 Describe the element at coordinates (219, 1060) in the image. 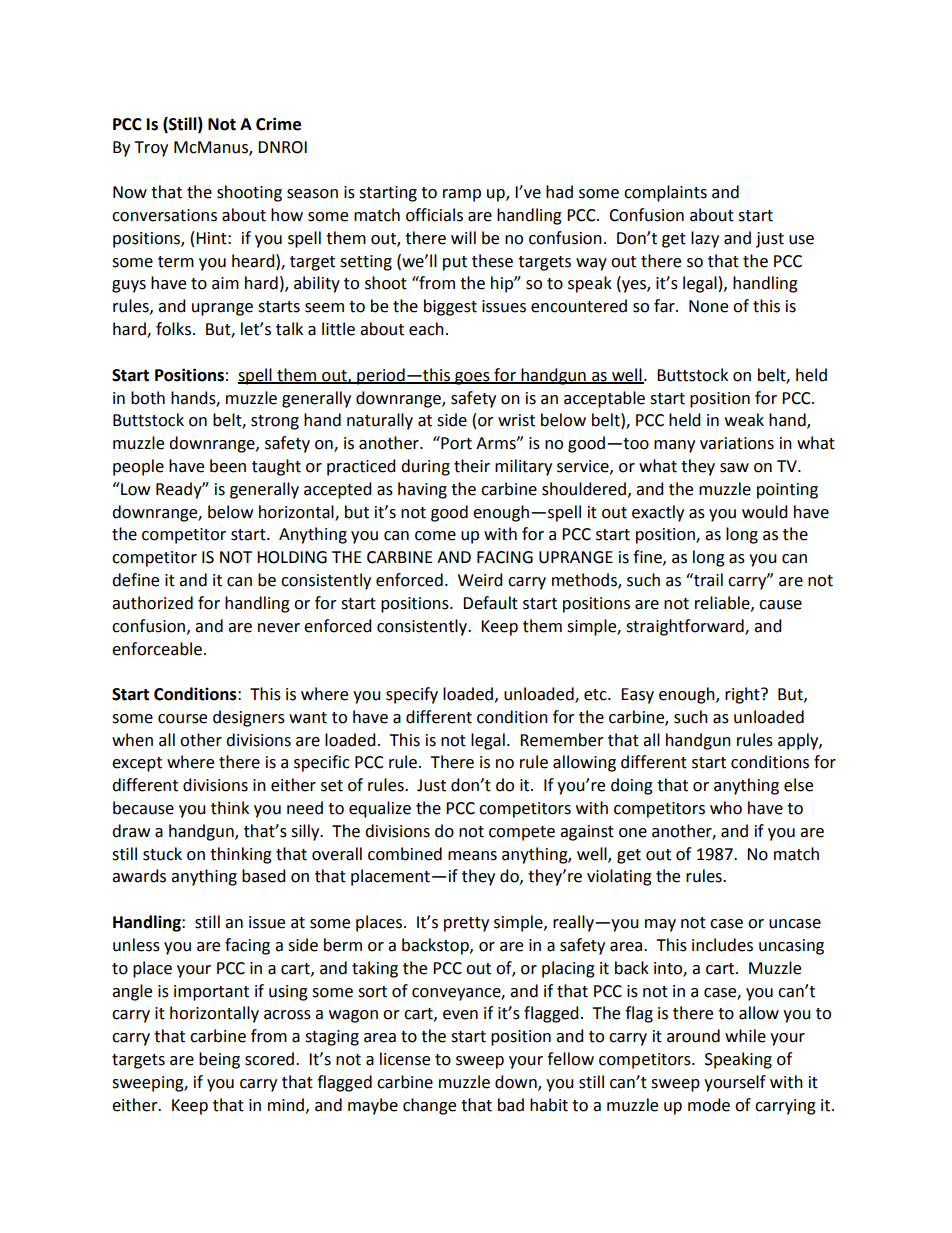

I see `being` at that location.
